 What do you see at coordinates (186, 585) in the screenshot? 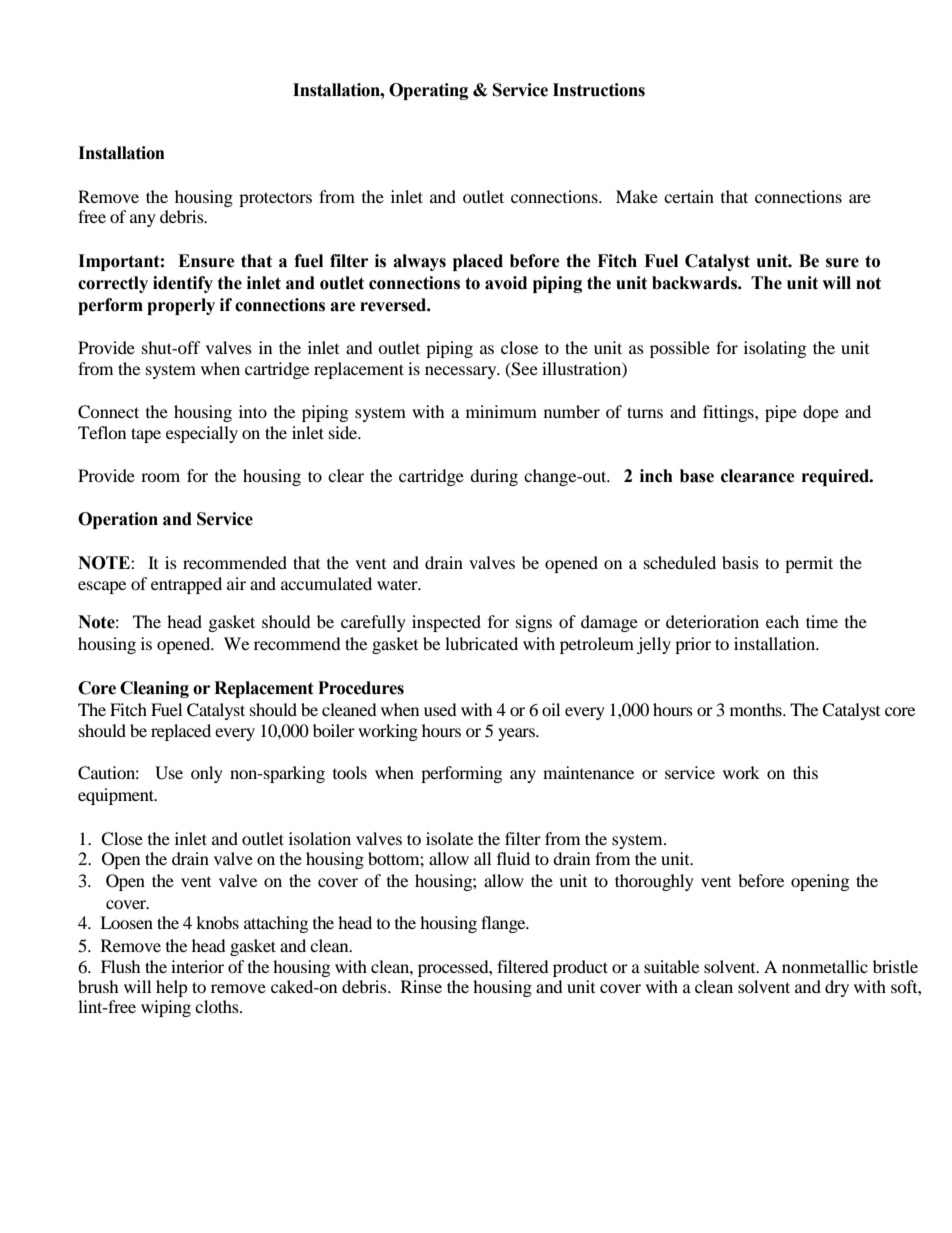
I see `entrapped` at bounding box center [186, 585].
